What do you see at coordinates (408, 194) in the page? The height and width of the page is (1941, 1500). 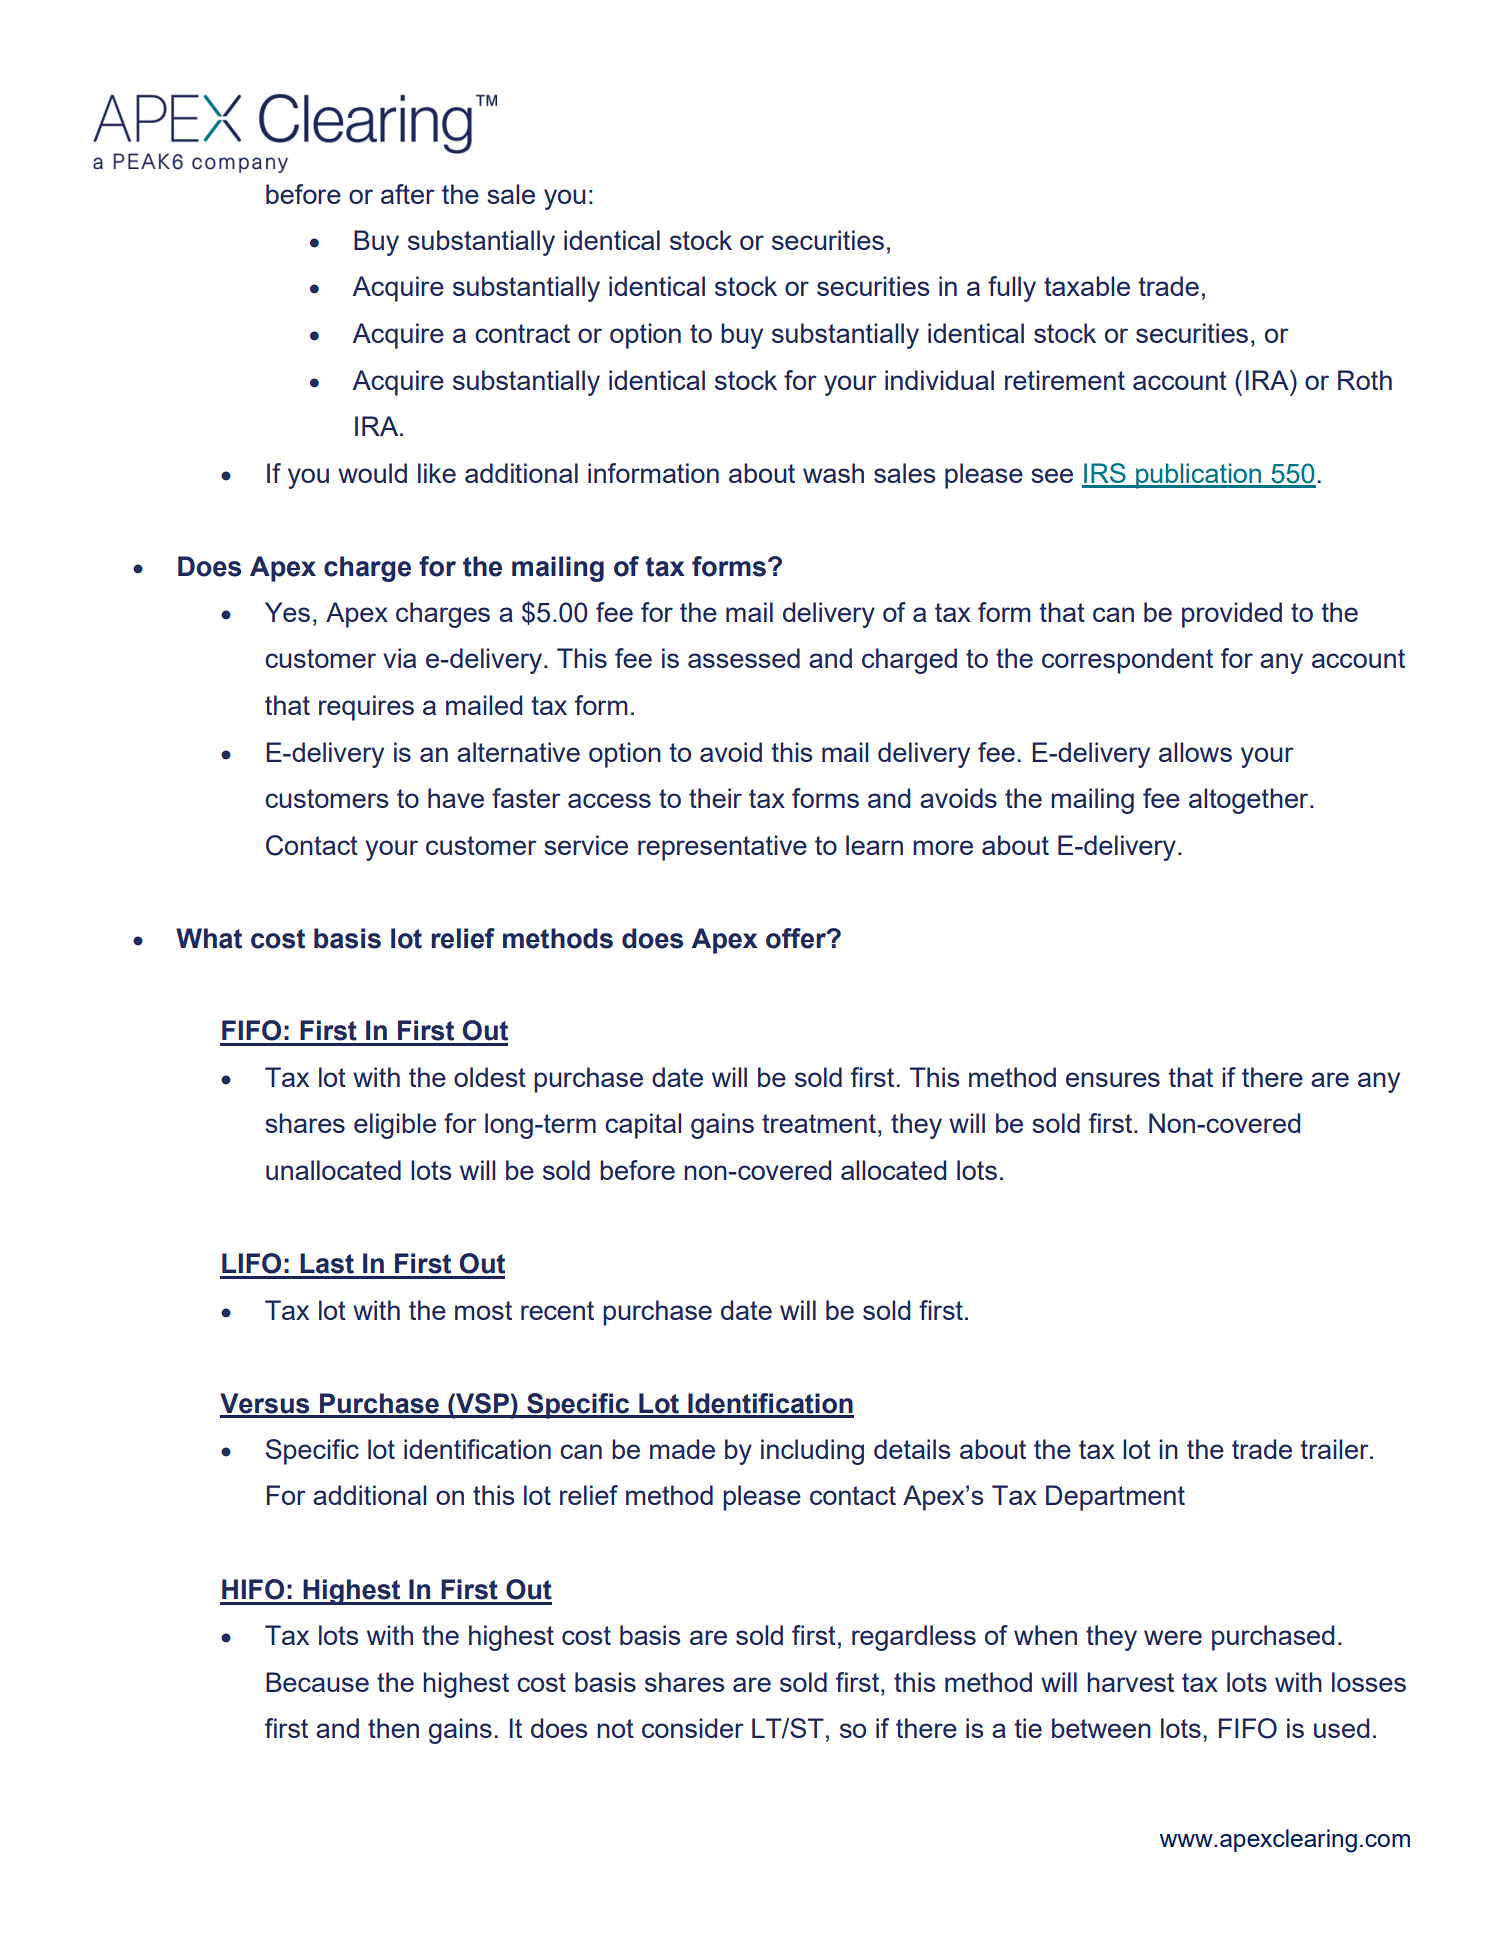 I see `after` at bounding box center [408, 194].
